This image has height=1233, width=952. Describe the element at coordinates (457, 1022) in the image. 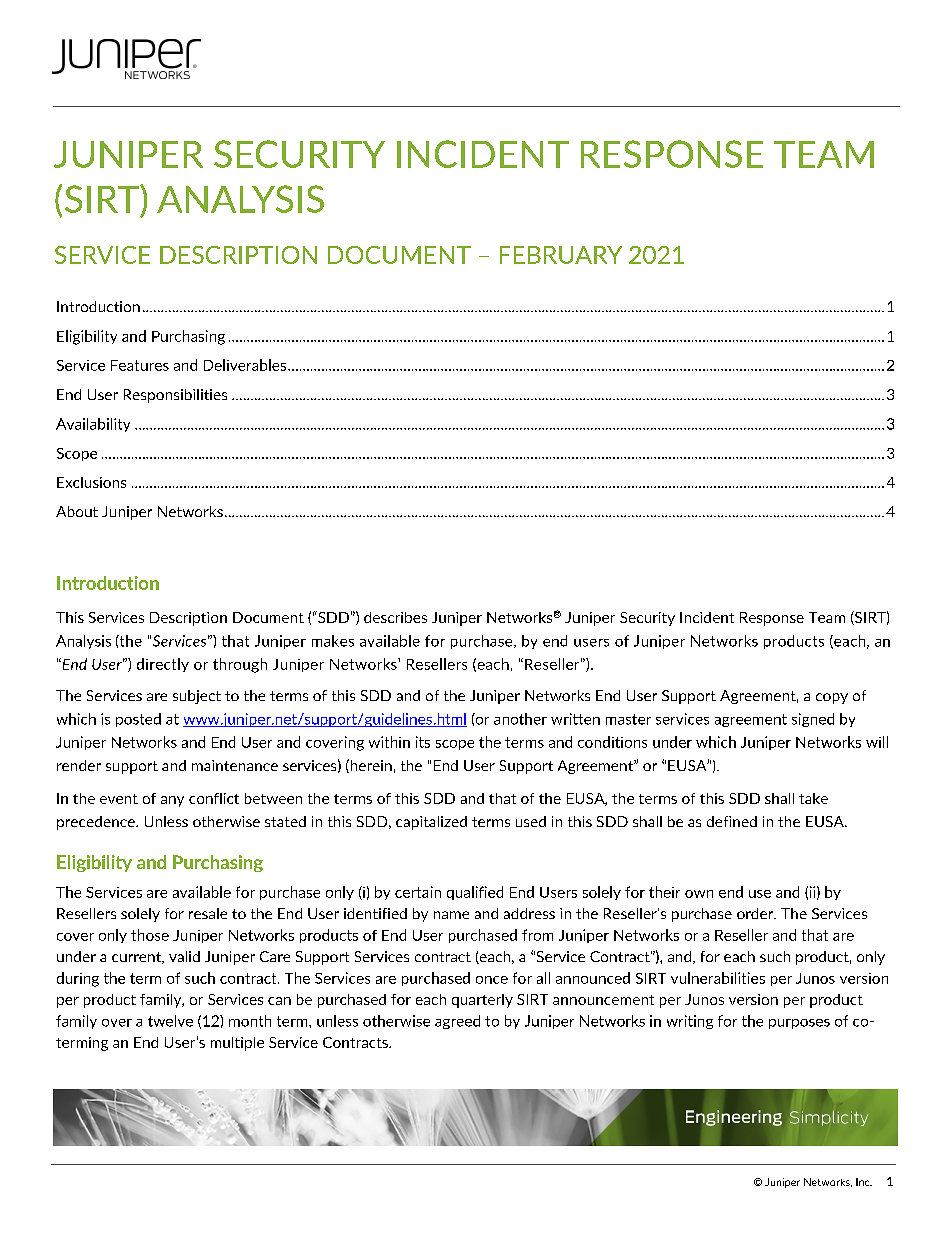

I see `agreed` at that location.
